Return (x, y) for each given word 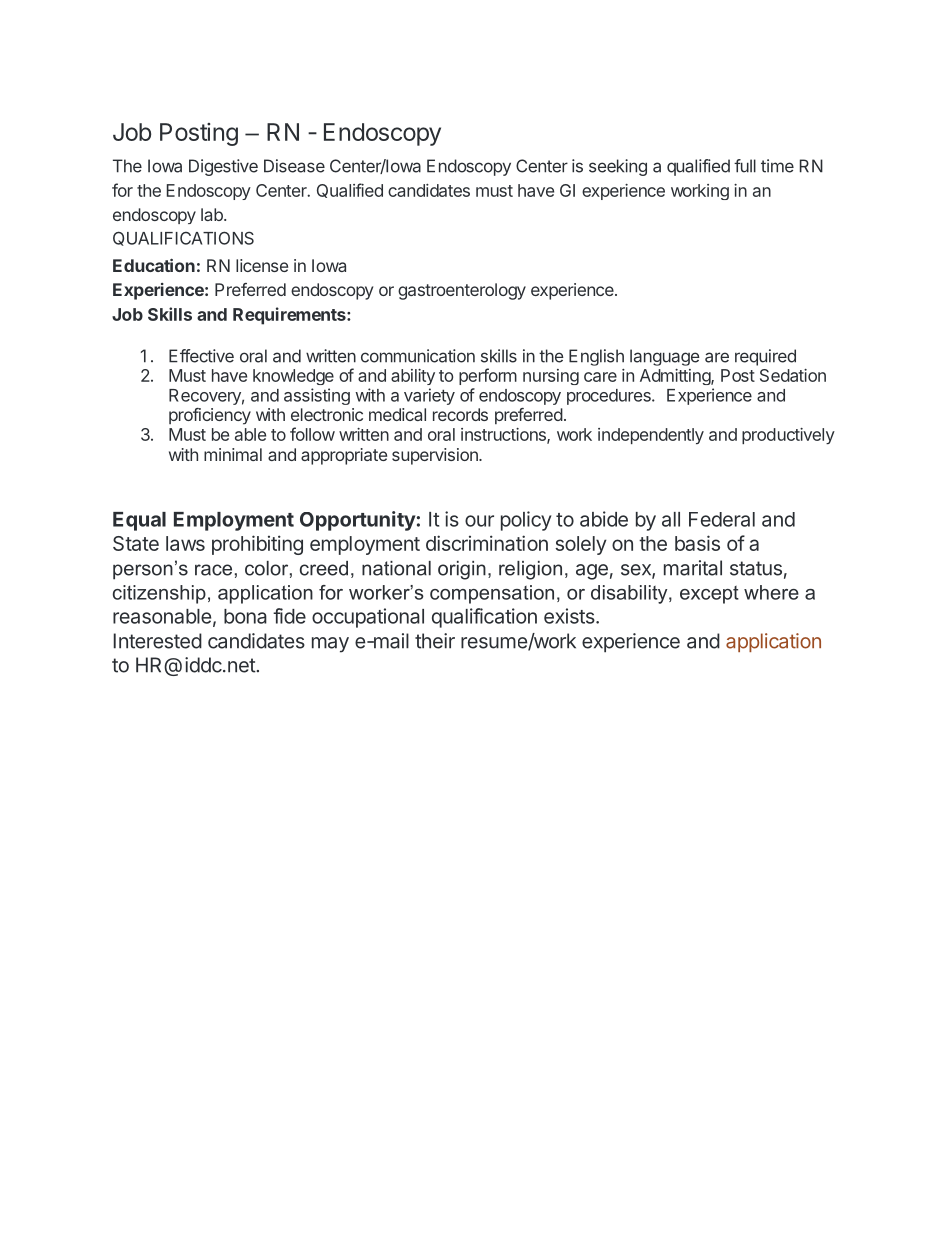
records (460, 414)
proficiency (210, 416)
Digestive (223, 167)
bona (245, 616)
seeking (618, 167)
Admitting (676, 377)
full (745, 166)
